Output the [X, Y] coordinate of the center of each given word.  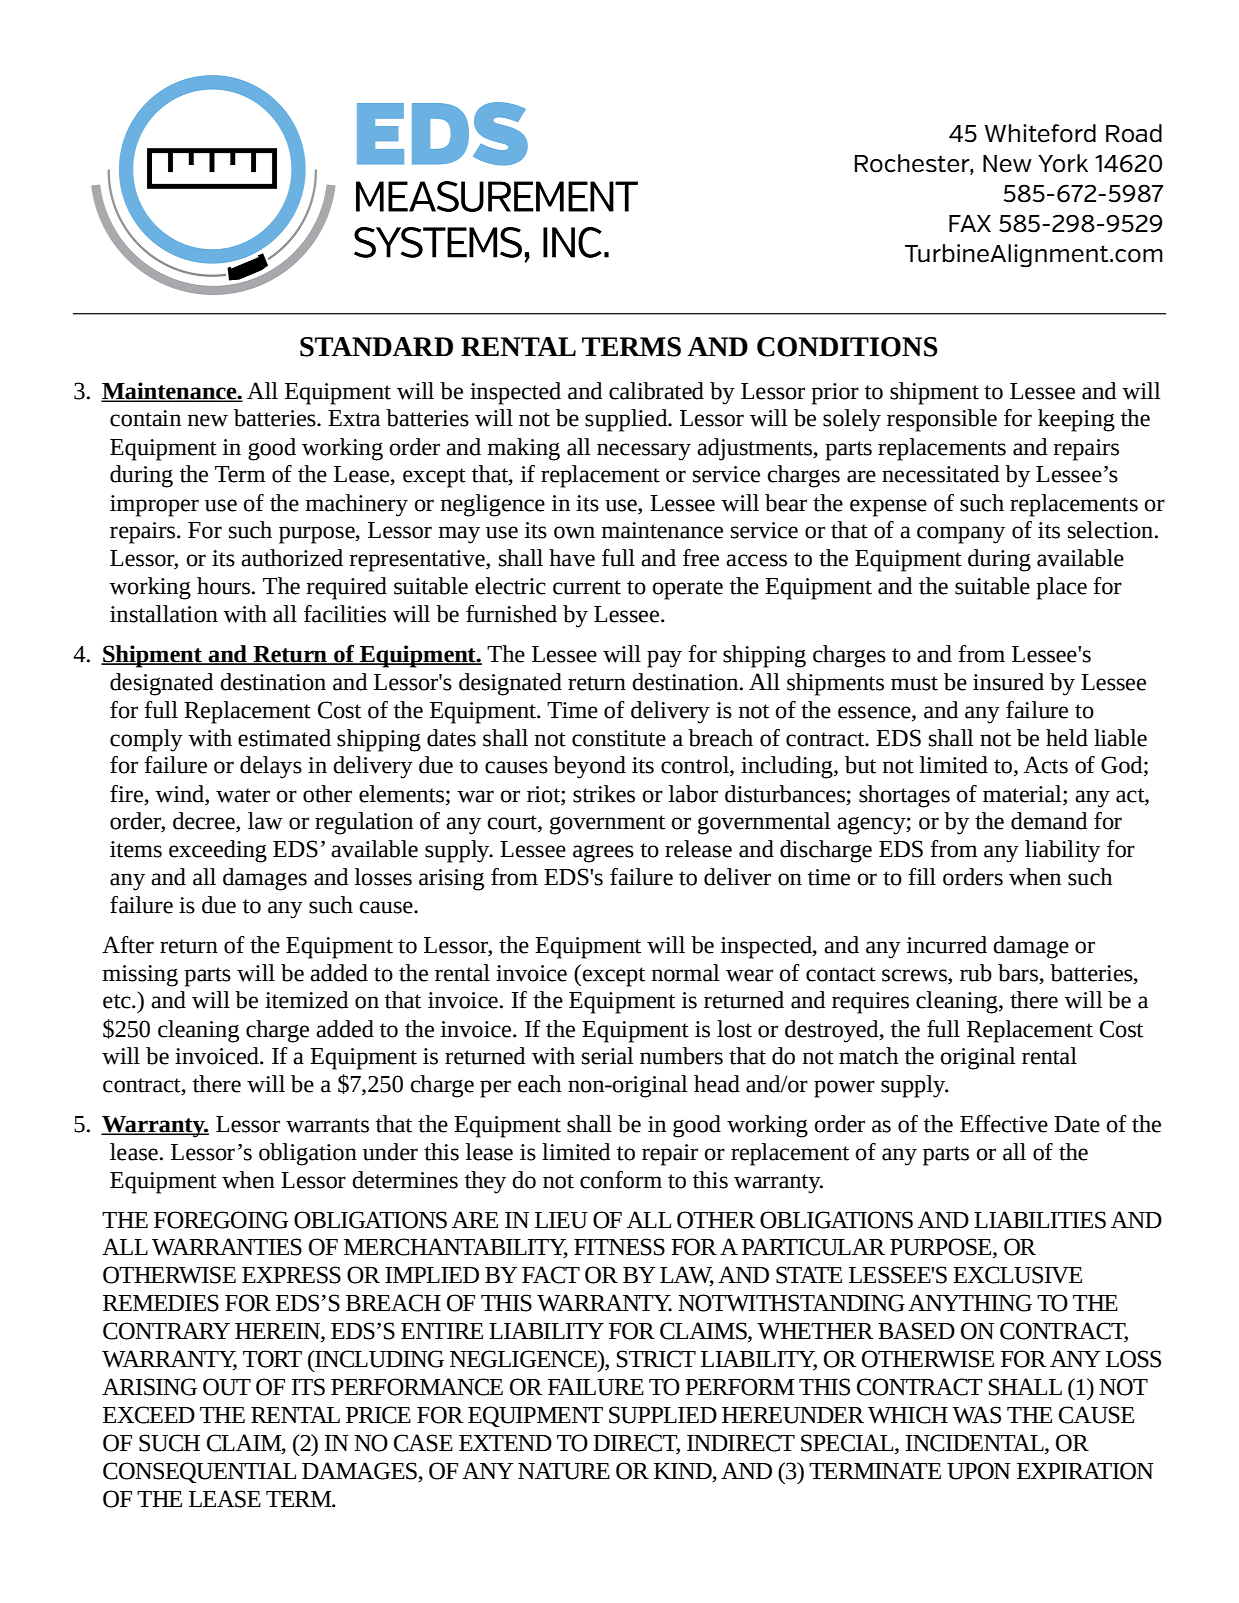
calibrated [656, 391]
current [587, 587]
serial [608, 1056]
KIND [684, 1471]
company [961, 535]
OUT [227, 1387]
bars [1019, 973]
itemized [306, 1000]
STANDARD [376, 347]
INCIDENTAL [976, 1444]
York [1063, 163]
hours [223, 586]
